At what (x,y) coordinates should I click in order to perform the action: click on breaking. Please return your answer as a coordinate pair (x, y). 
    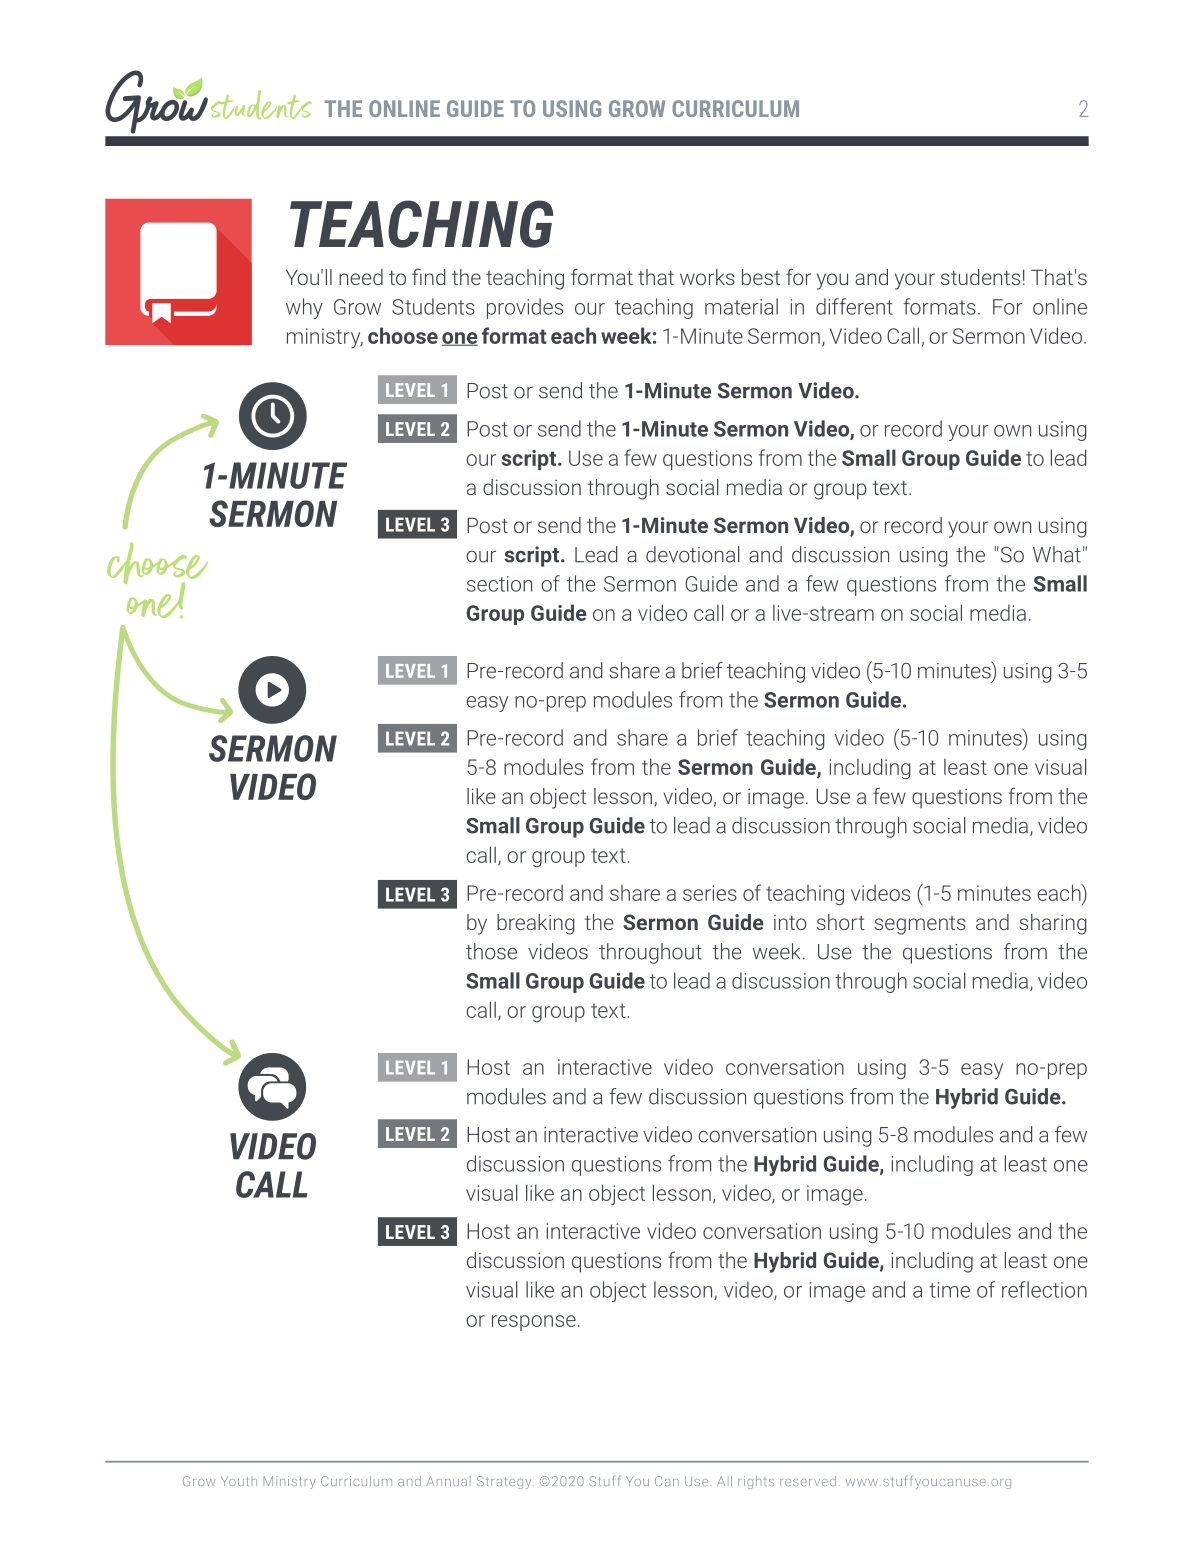
    Looking at the image, I should click on (536, 924).
